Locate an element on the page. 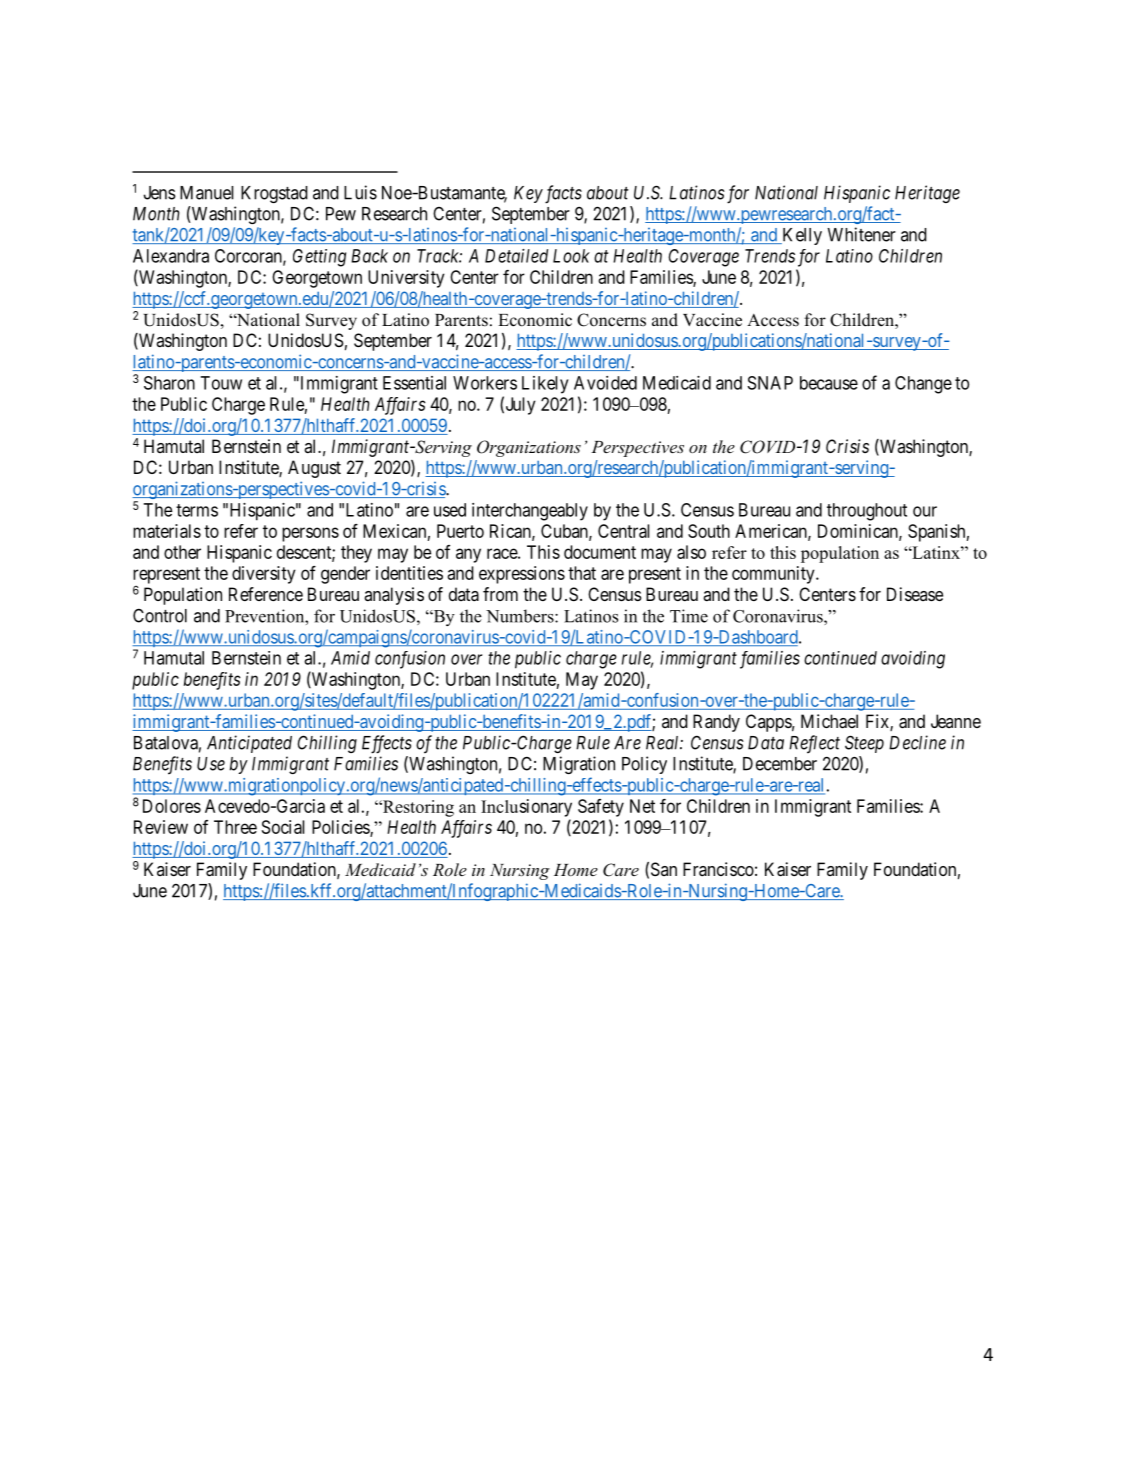  December is located at coordinates (780, 764).
